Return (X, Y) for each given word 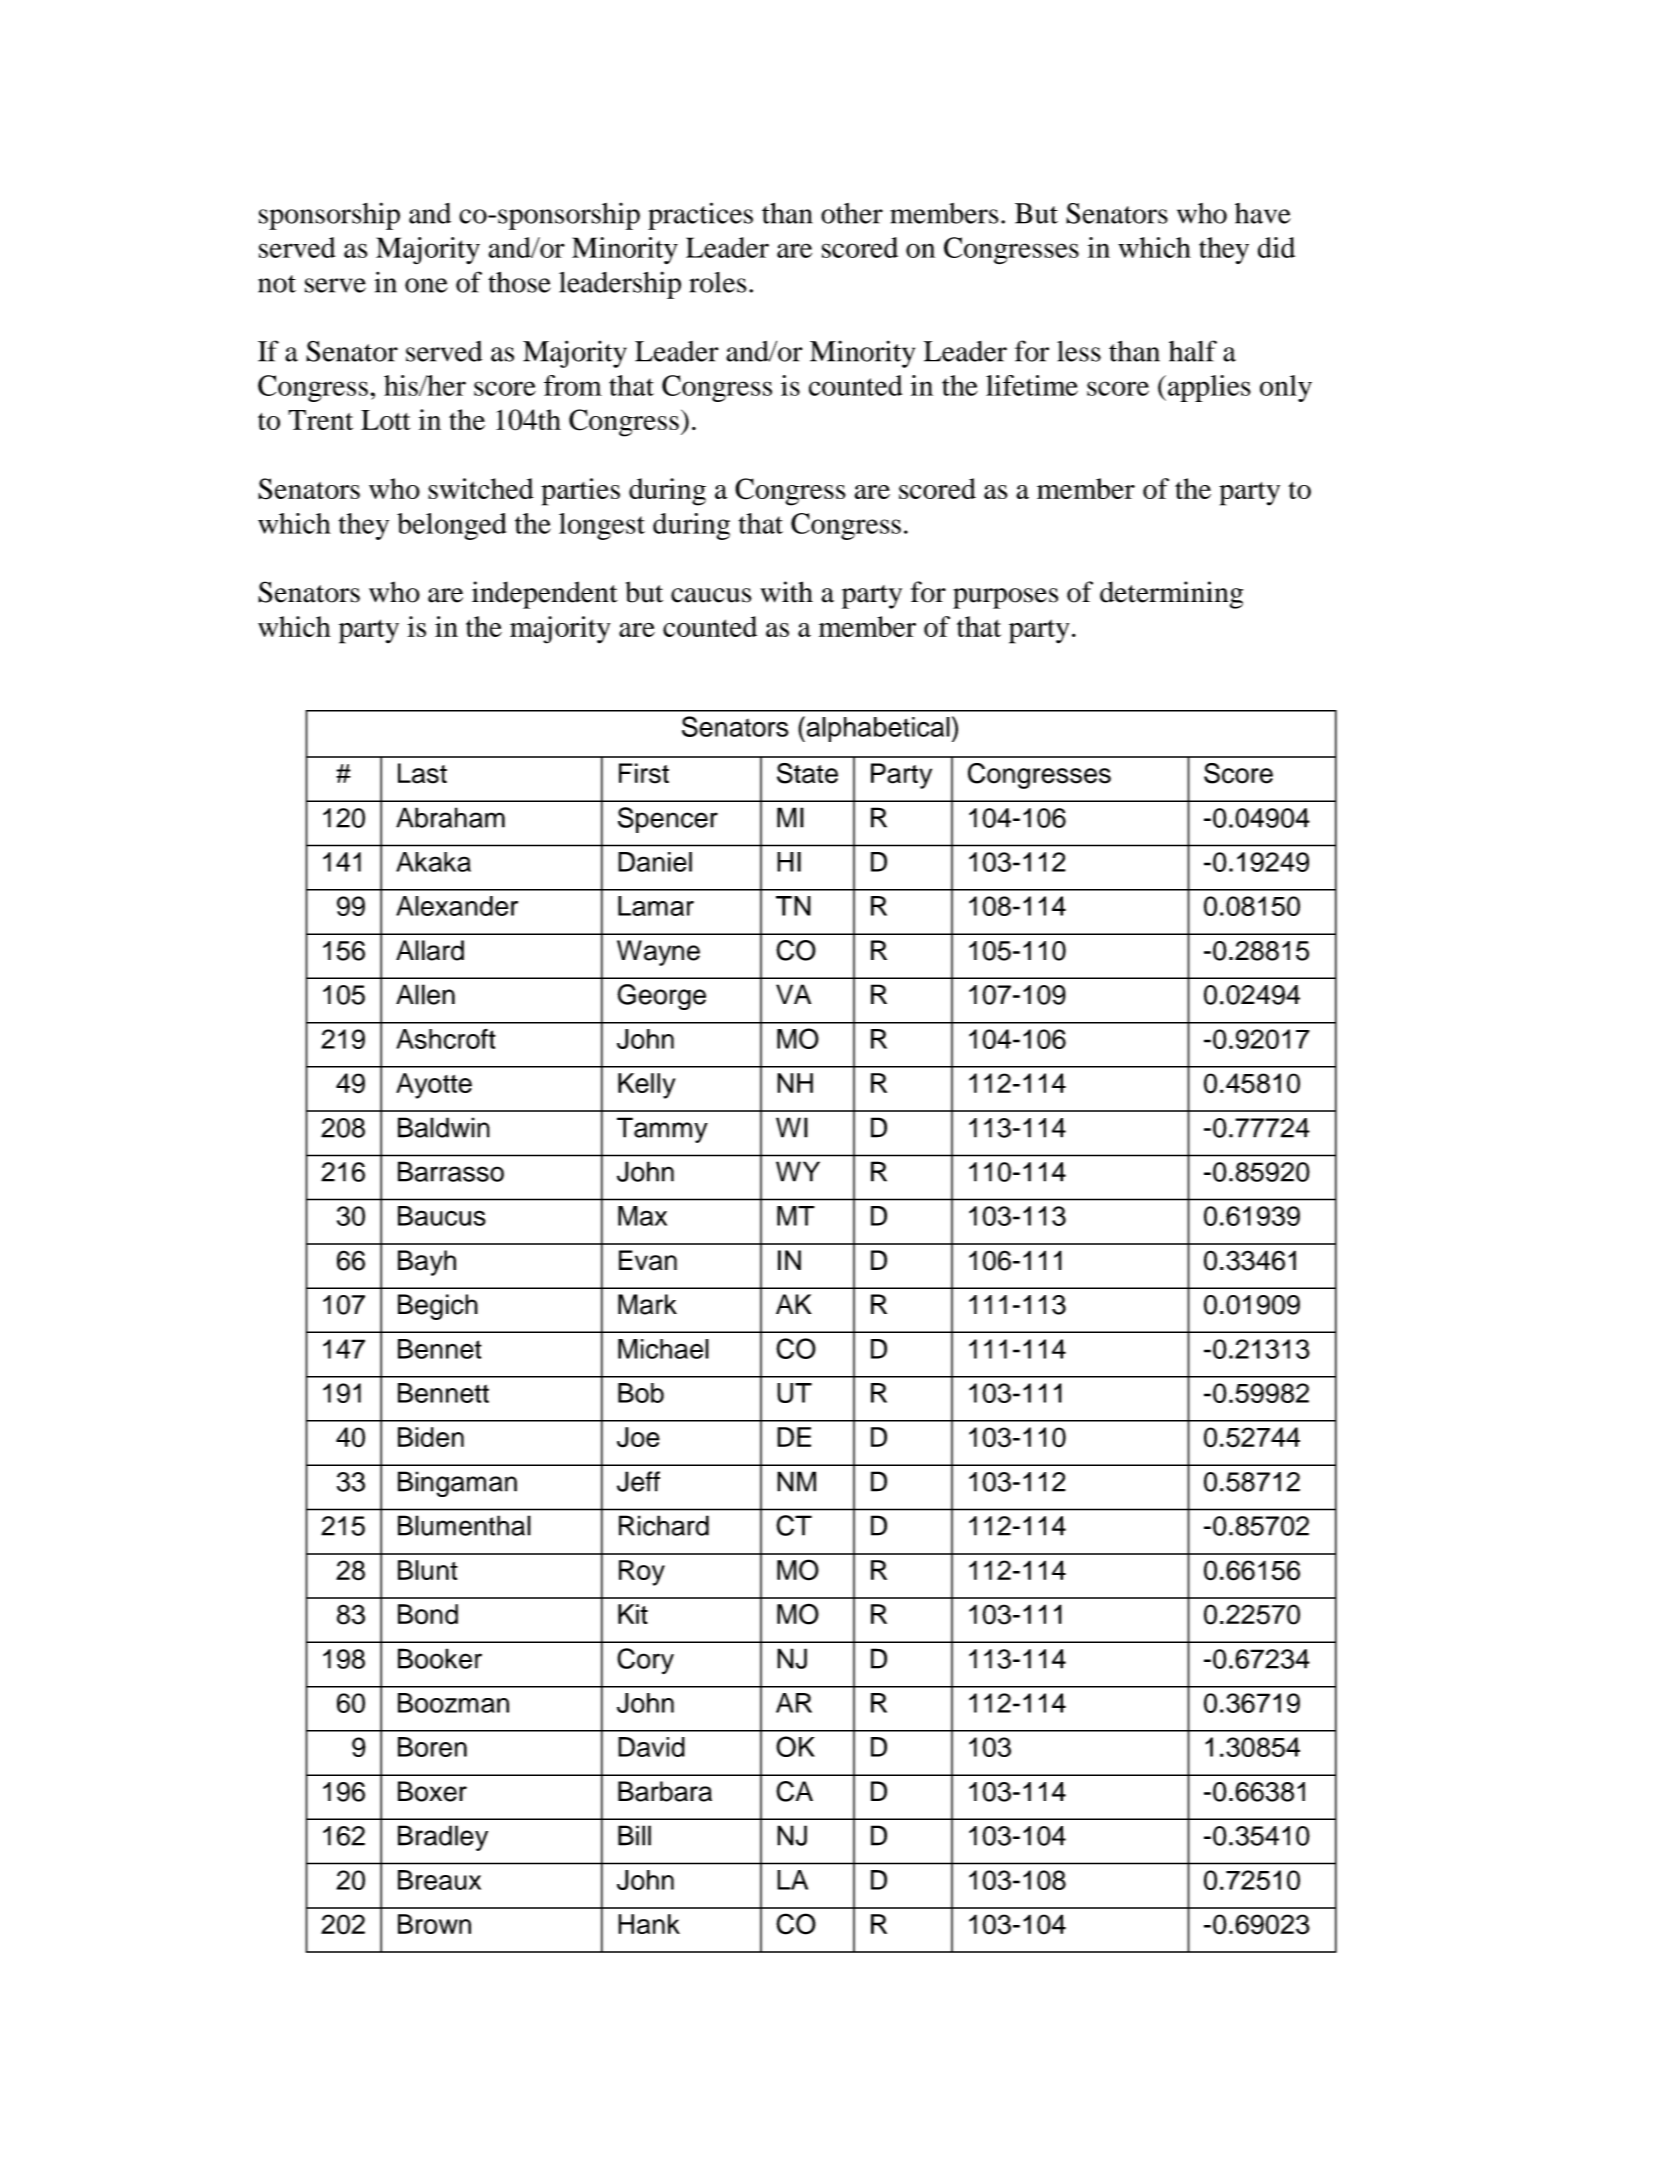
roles (718, 282)
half (1193, 351)
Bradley (443, 1838)
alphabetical (877, 729)
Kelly (646, 1086)
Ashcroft (446, 1039)
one (426, 285)
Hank (649, 1924)
